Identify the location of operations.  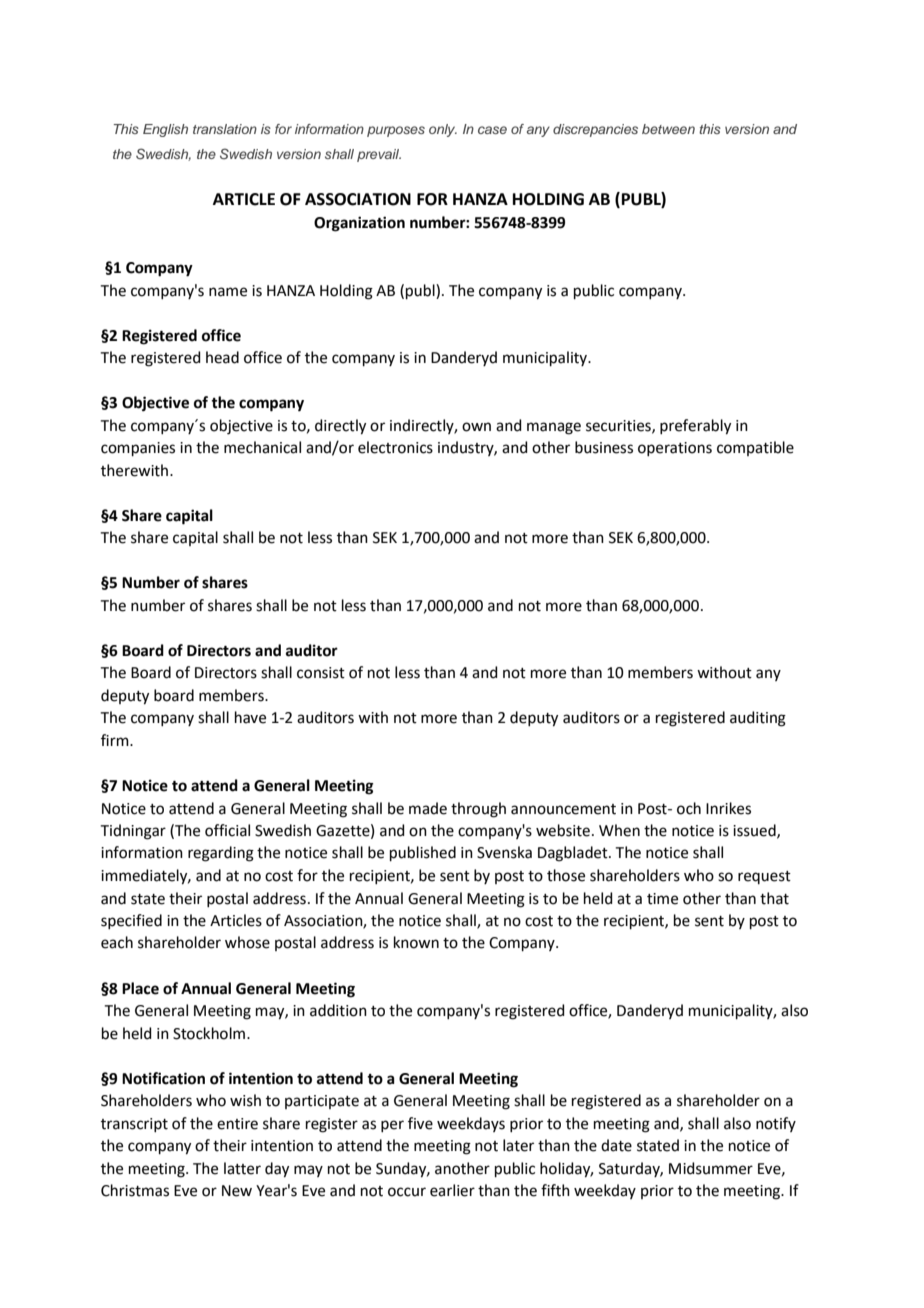
(675, 449).
